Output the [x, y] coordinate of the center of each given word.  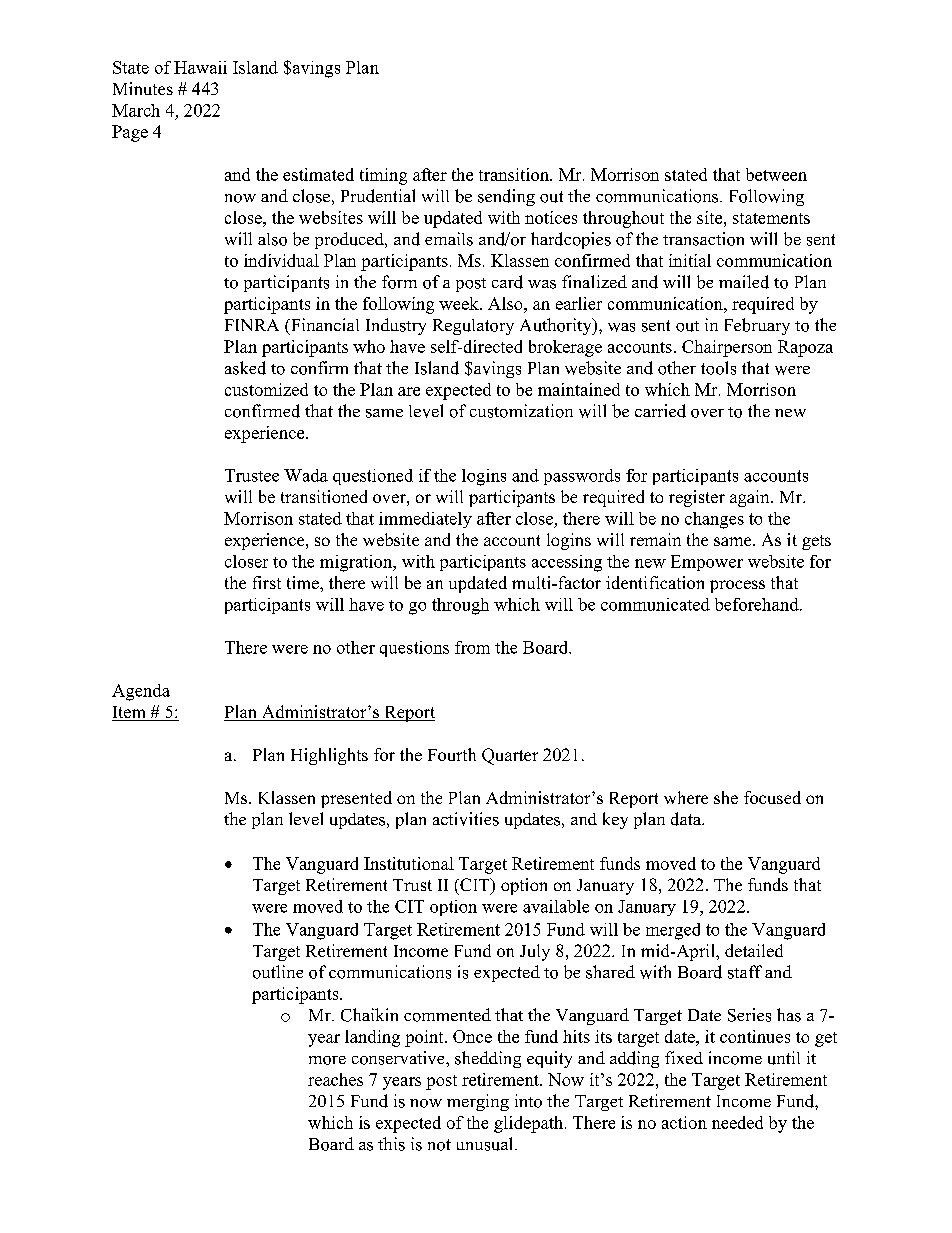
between [776, 174]
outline [278, 972]
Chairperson [727, 348]
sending [506, 197]
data [687, 819]
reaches [335, 1079]
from [472, 647]
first [267, 582]
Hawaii [200, 67]
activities [466, 819]
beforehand [758, 604]
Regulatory [473, 327]
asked [245, 368]
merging [478, 1102]
